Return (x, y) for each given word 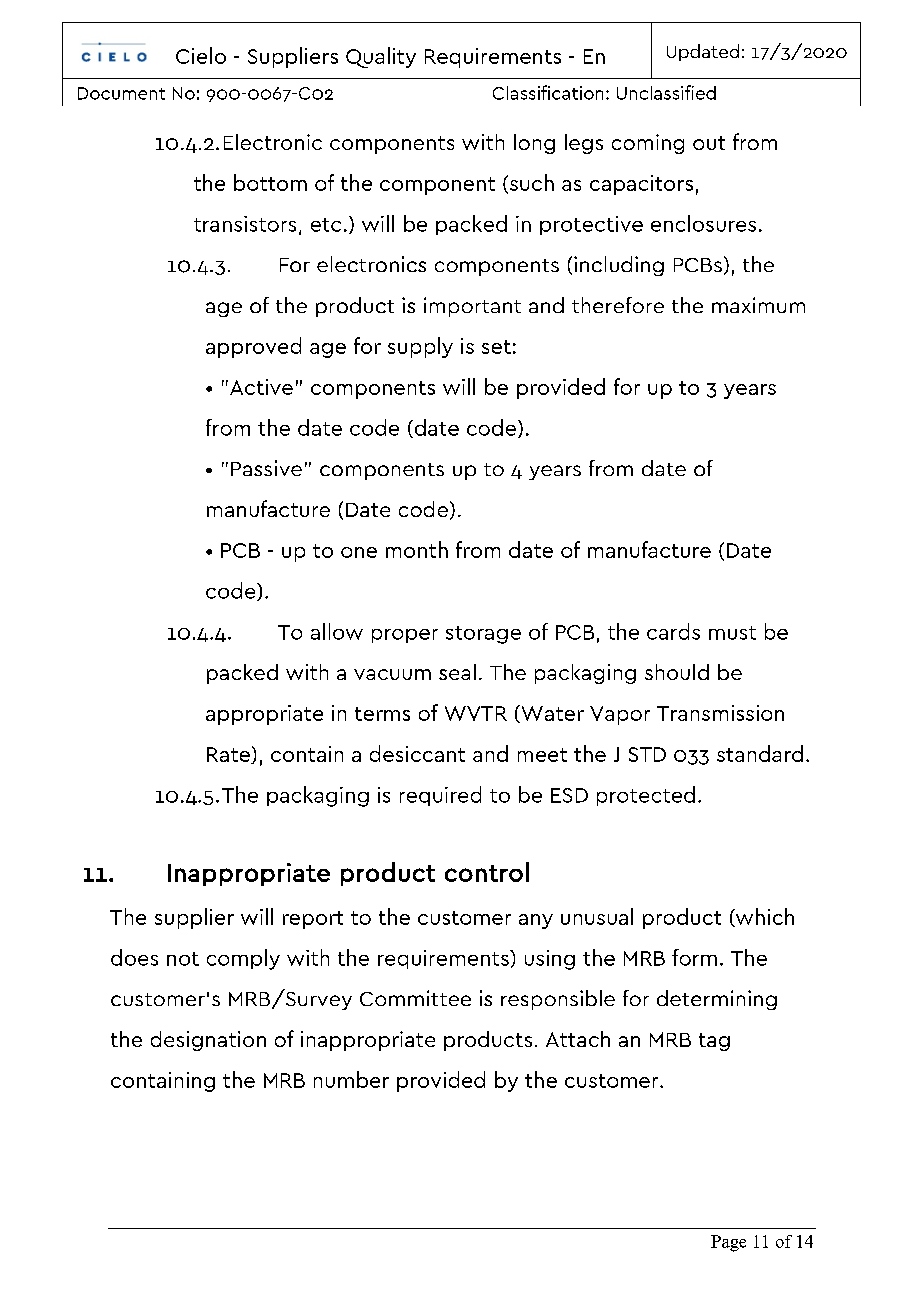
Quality (381, 57)
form (694, 957)
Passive (266, 468)
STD (647, 754)
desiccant (417, 753)
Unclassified (666, 92)
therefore (618, 305)
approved (253, 347)
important (472, 307)
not (183, 959)
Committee (415, 998)
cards (673, 631)
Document (121, 93)
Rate (229, 755)
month (417, 549)
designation (208, 1041)
